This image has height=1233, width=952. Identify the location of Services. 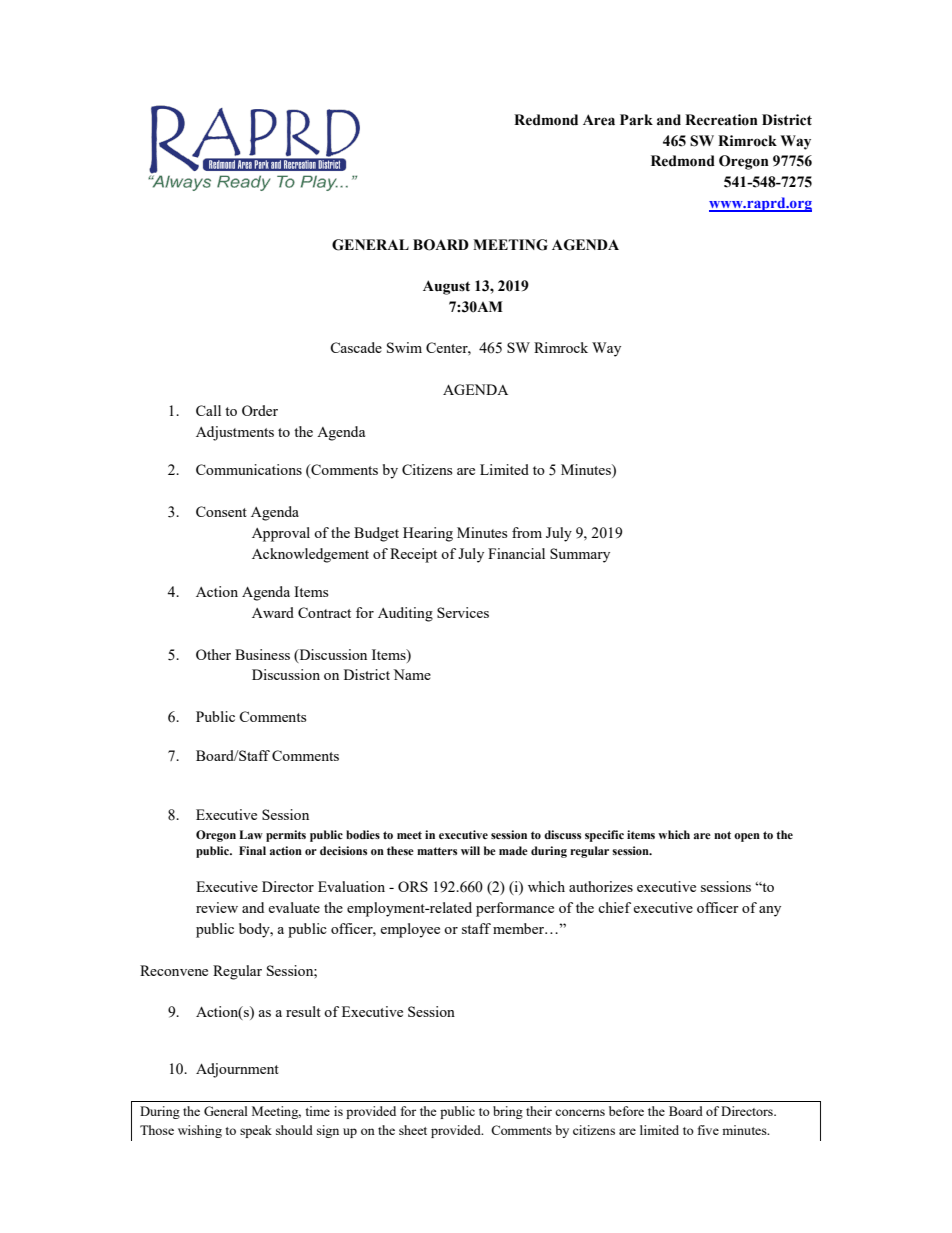
(463, 612).
